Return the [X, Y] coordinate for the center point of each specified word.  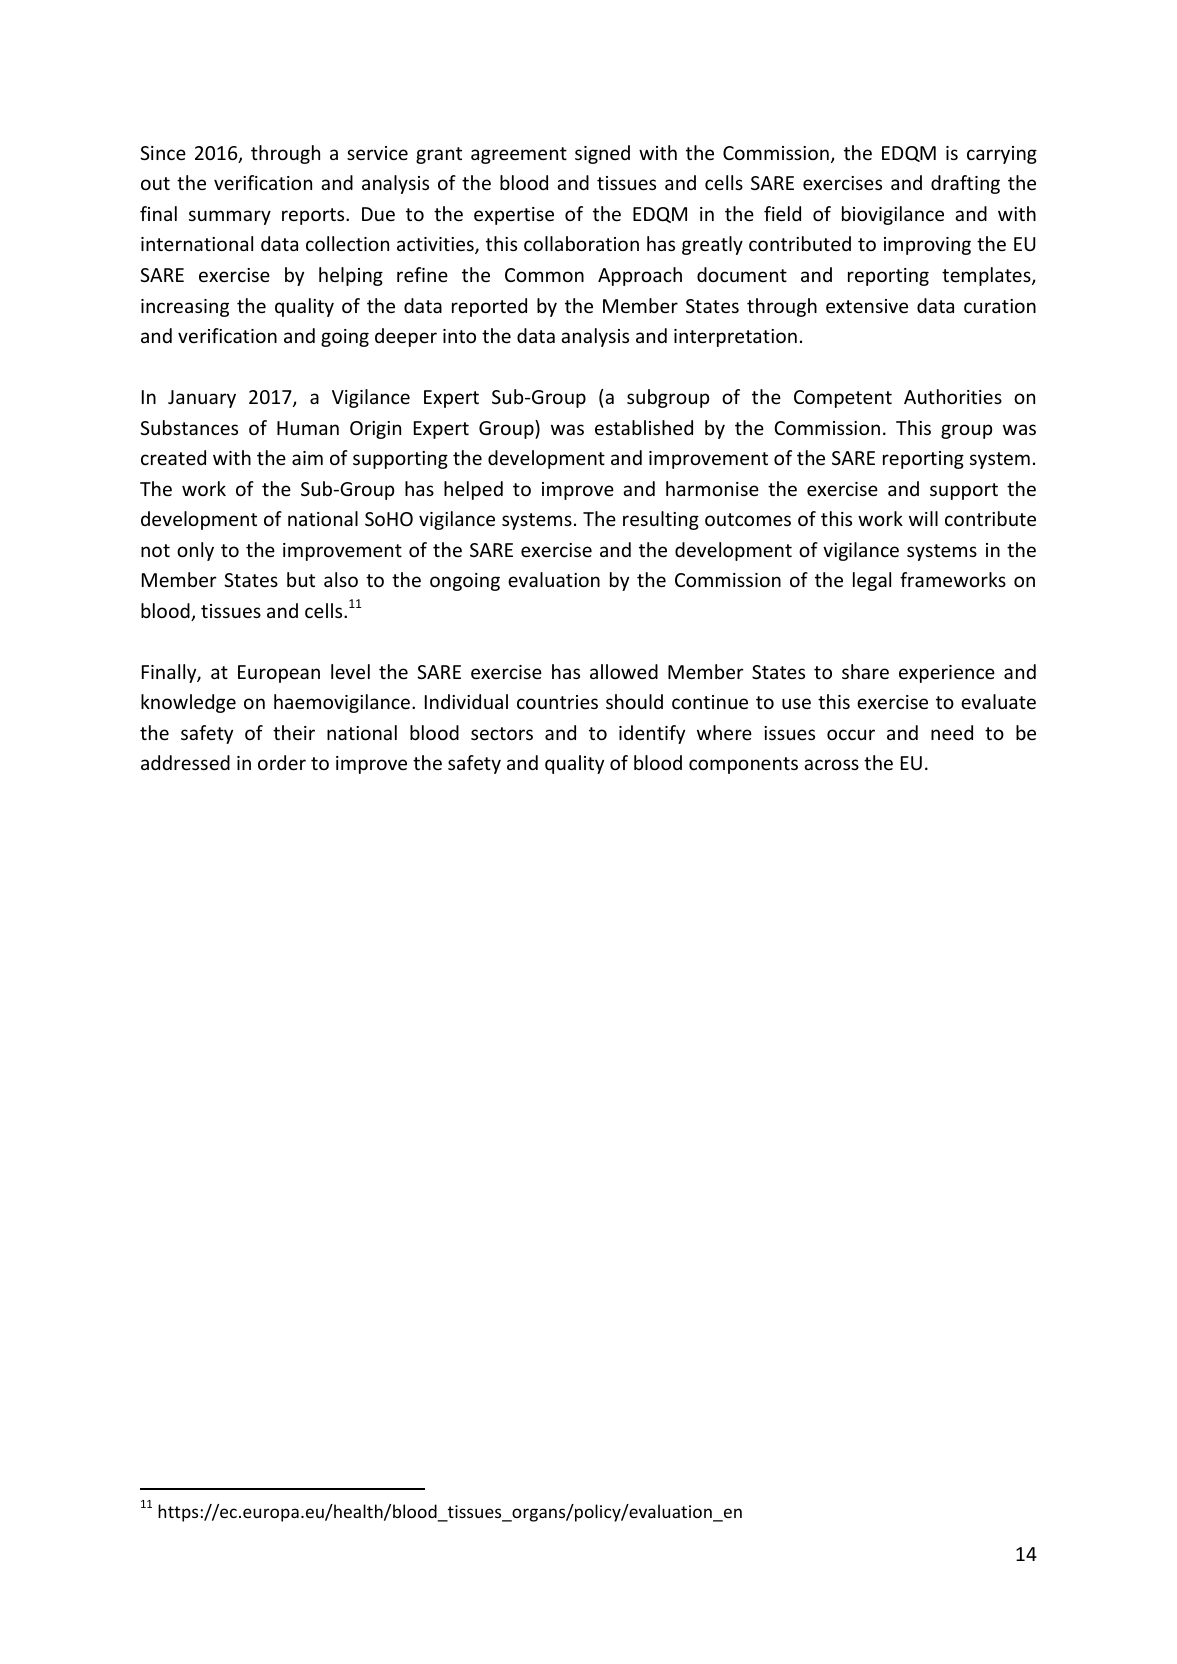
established [644, 427]
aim [307, 458]
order [282, 762]
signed [602, 154]
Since [163, 153]
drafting [965, 184]
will [923, 518]
